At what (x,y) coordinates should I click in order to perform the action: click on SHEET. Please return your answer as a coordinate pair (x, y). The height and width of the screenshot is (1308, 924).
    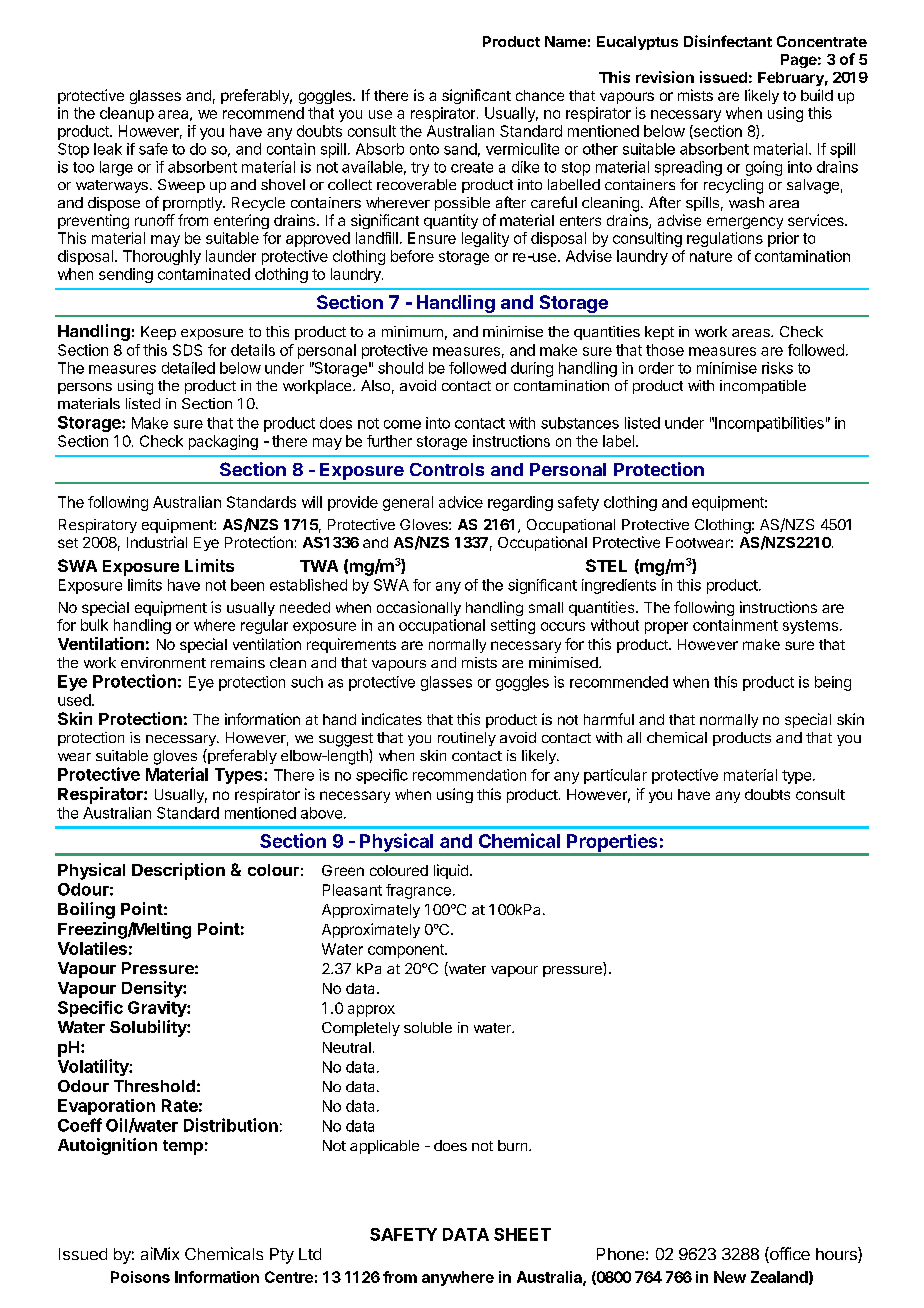
    Looking at the image, I should click on (522, 1234).
